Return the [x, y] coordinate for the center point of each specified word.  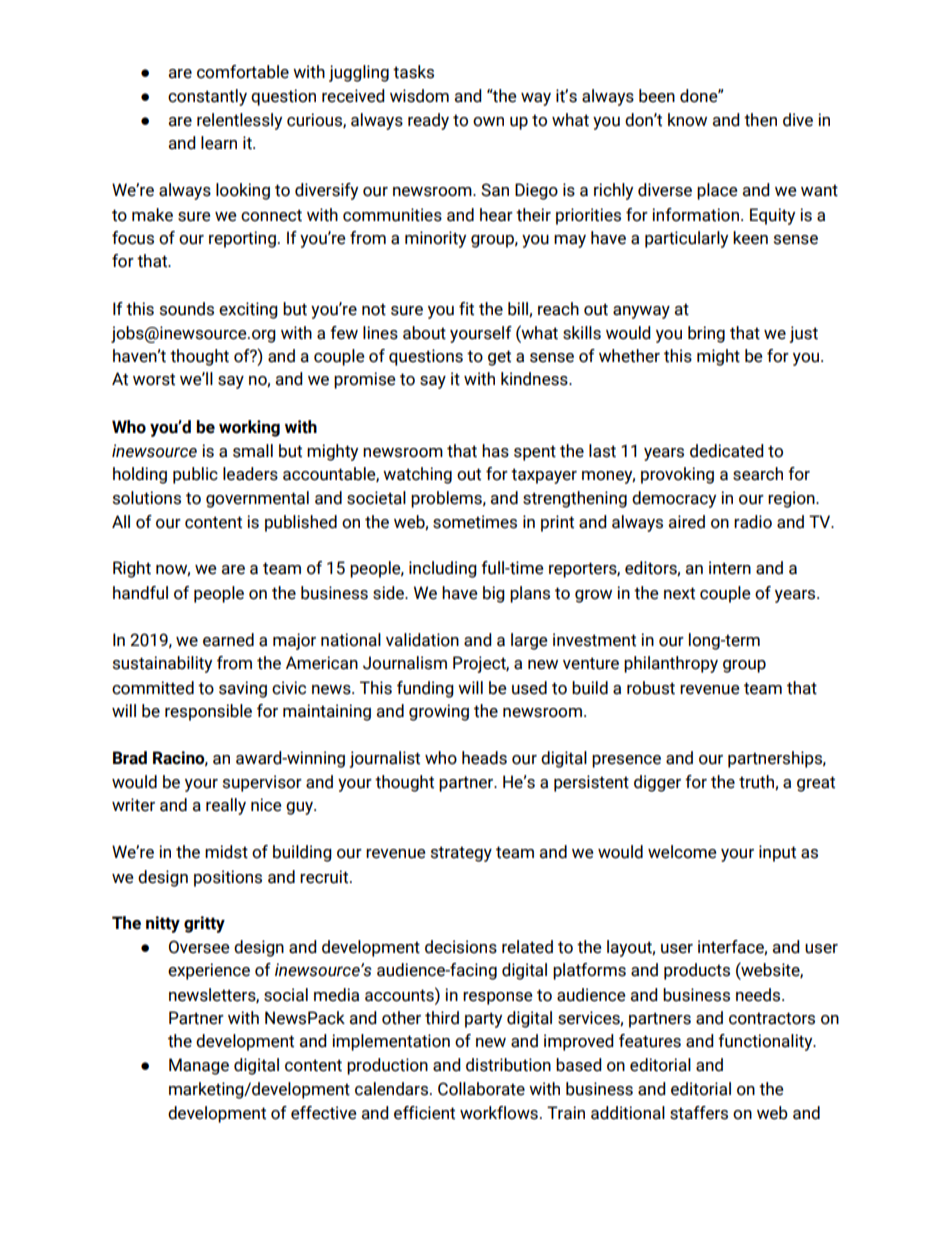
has [495, 451]
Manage [199, 1066]
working [249, 428]
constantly [207, 97]
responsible [208, 712]
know [687, 120]
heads [484, 758]
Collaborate [481, 1089]
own [488, 122]
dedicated [727, 451]
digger [657, 783]
